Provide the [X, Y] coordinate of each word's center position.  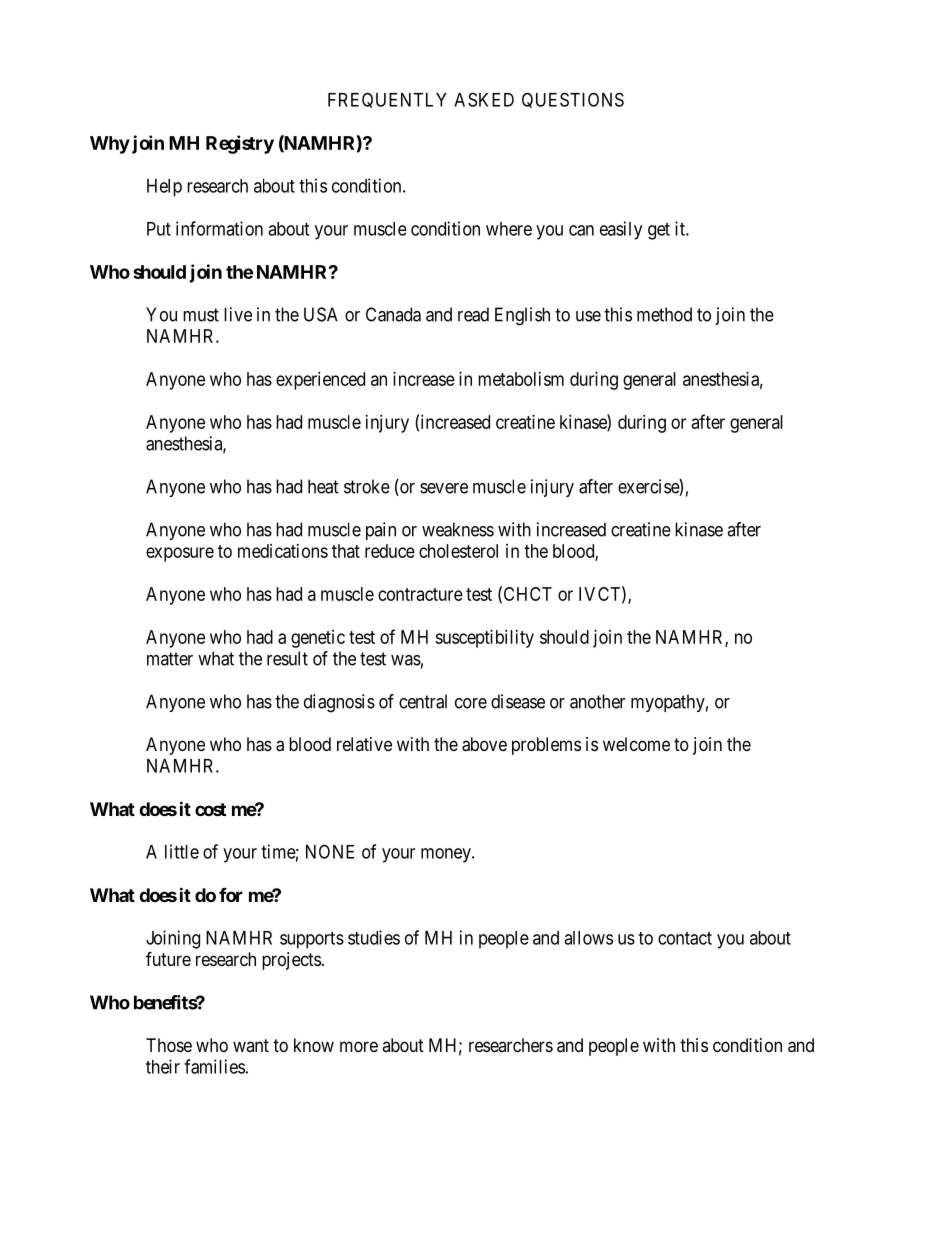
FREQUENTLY [387, 100]
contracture [420, 594]
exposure [180, 554]
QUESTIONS [573, 100]
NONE [330, 851]
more [359, 1046]
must [201, 315]
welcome [636, 744]
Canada [393, 314]
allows [588, 938]
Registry [240, 144]
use [588, 316]
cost [210, 809]
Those [169, 1045]
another [597, 701]
